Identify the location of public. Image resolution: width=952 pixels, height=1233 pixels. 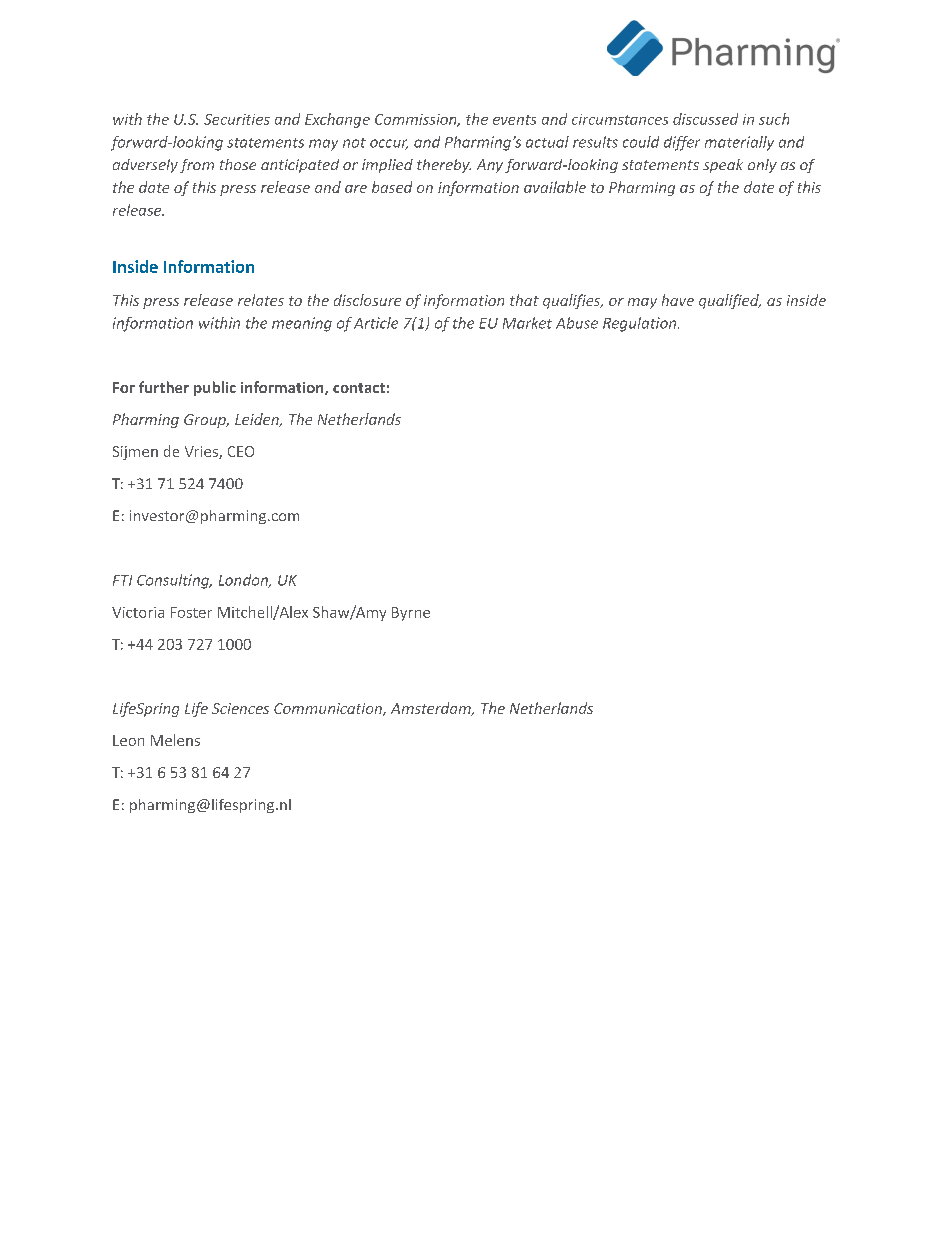
(215, 388).
